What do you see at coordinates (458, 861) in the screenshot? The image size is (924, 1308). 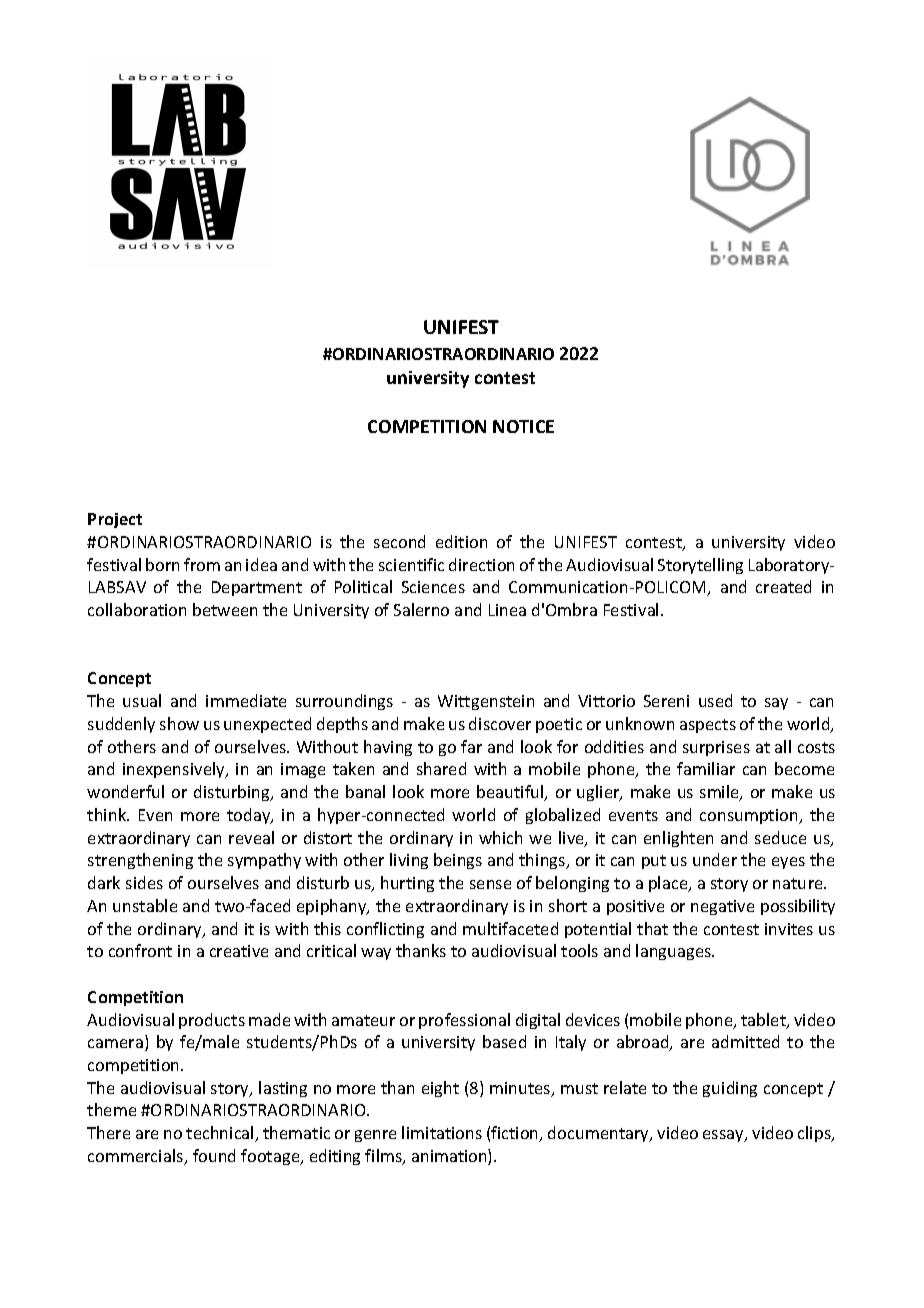 I see `beings` at bounding box center [458, 861].
